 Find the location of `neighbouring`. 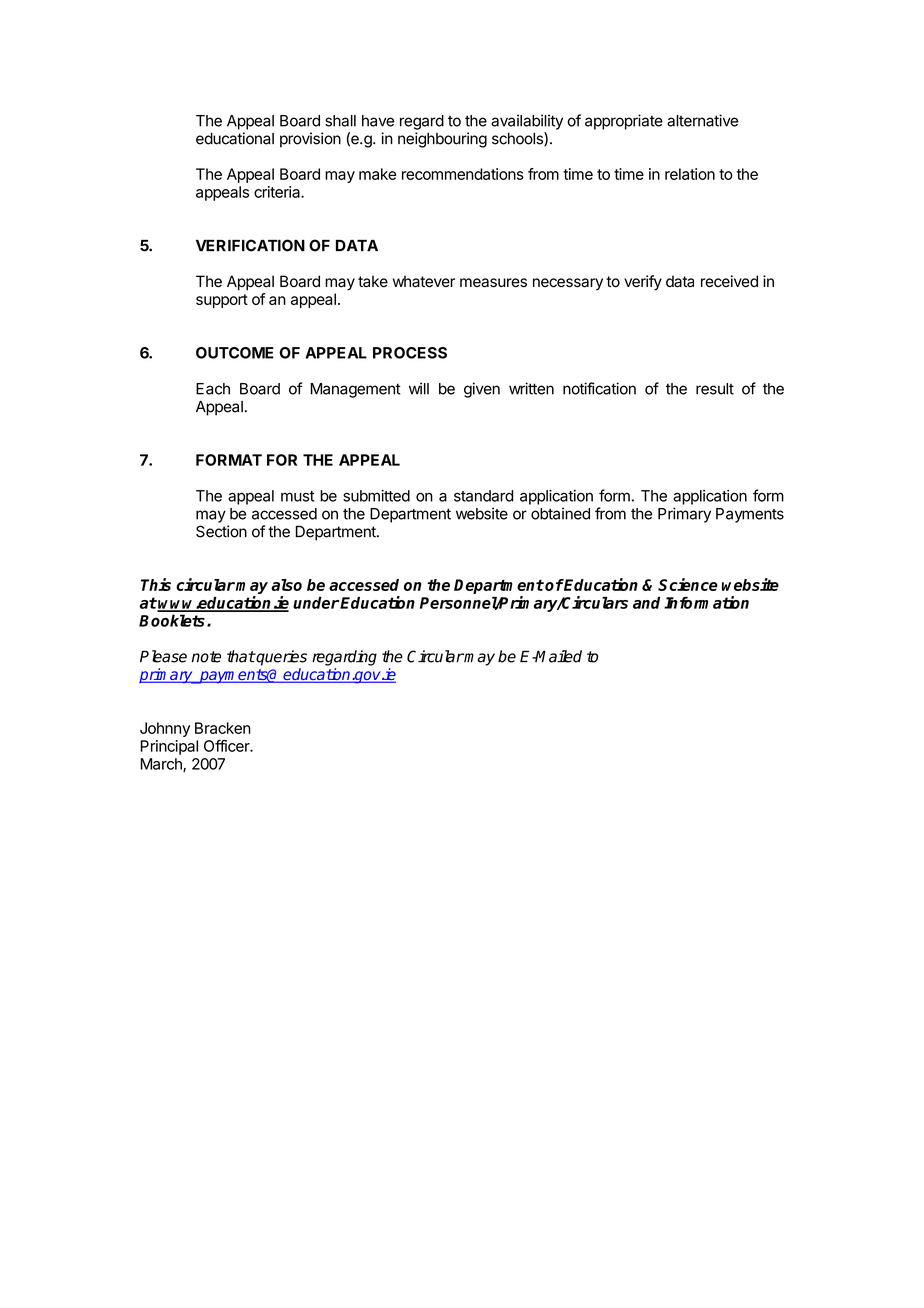

neighbouring is located at coordinates (442, 140).
